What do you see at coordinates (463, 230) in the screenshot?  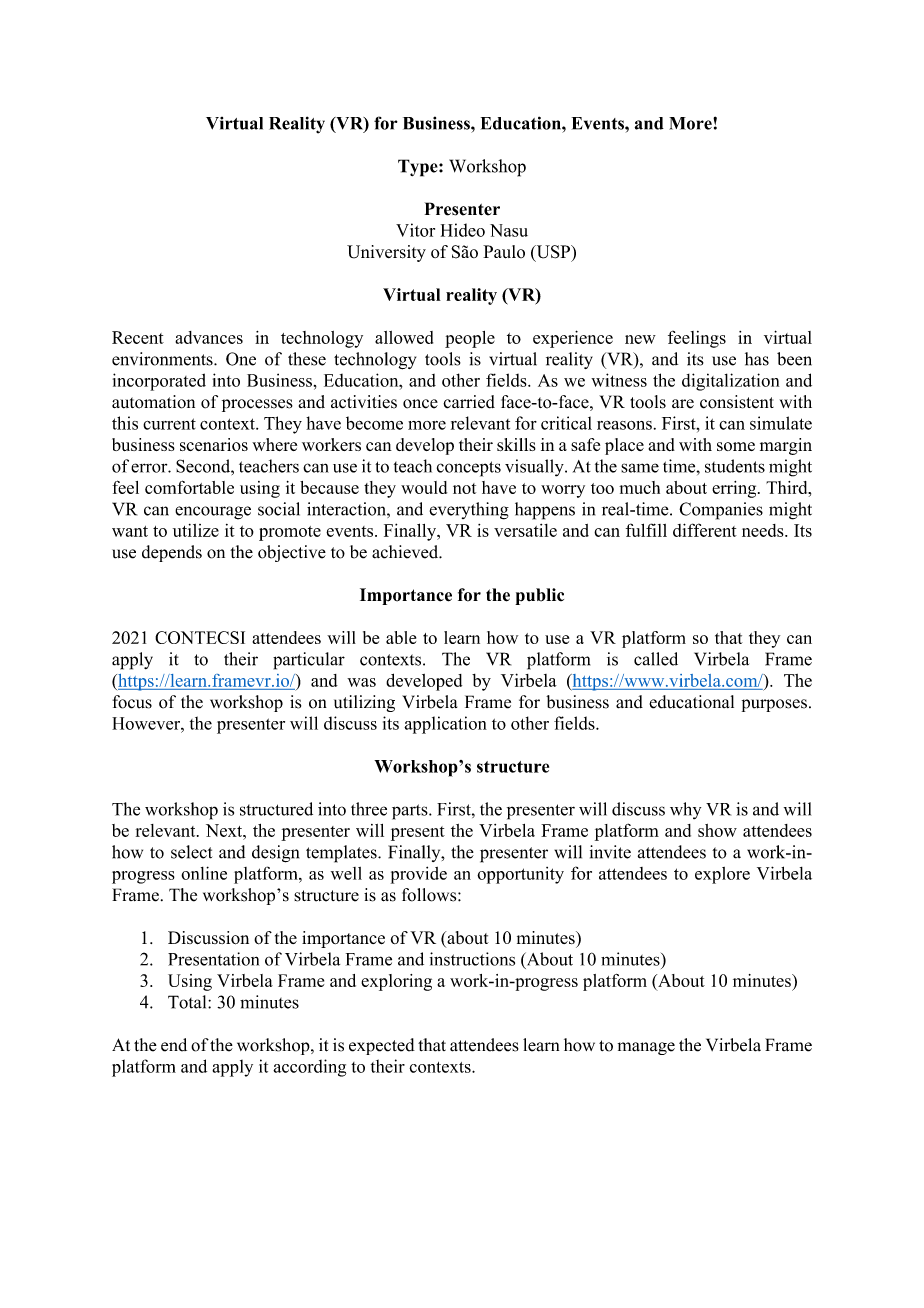 I see `Hideo` at bounding box center [463, 230].
